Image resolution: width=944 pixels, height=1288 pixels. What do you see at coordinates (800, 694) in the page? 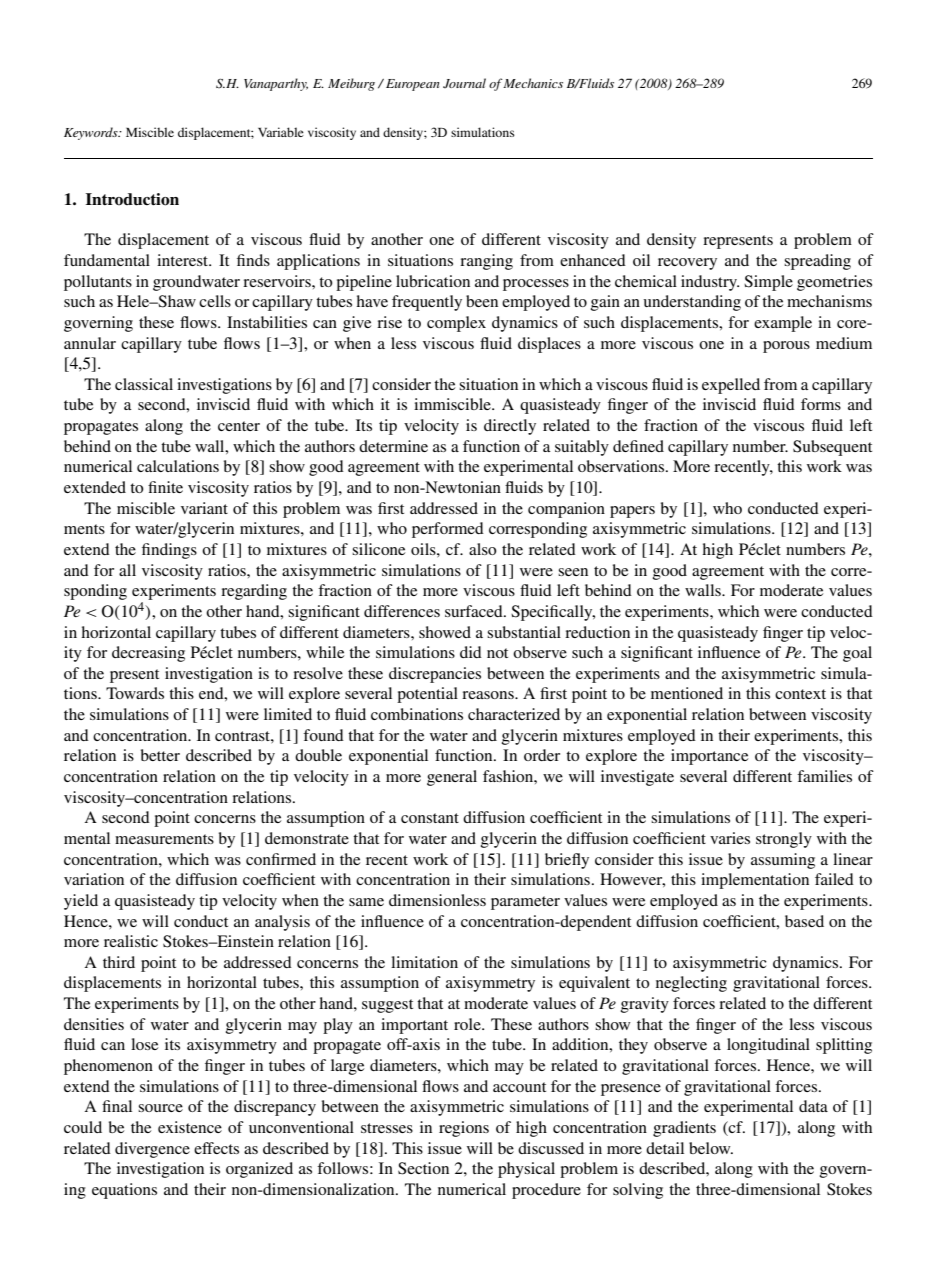
I see `context` at bounding box center [800, 694].
